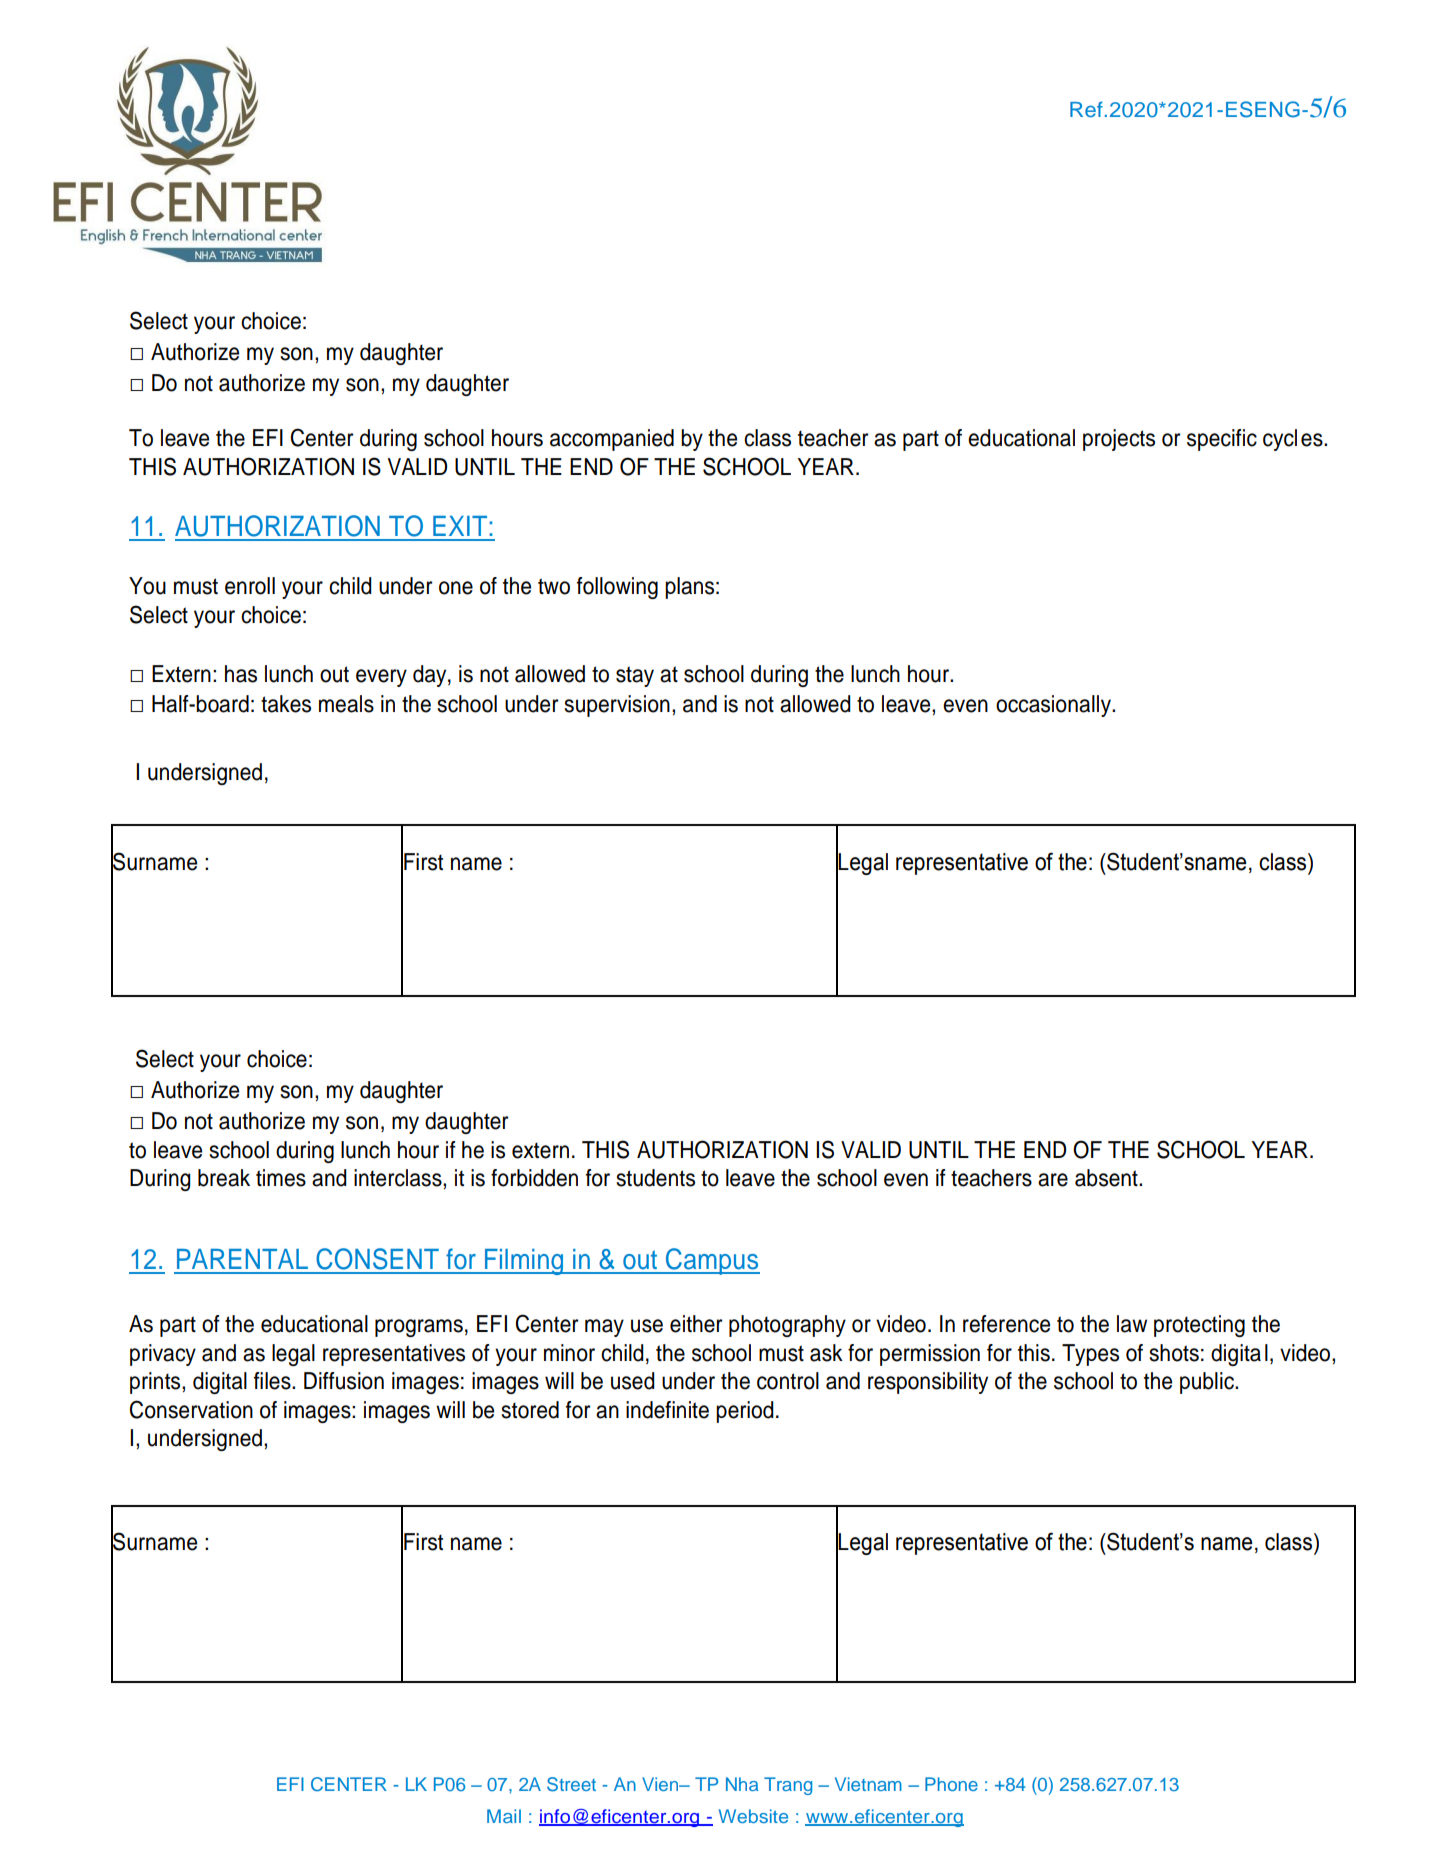  I want to click on forbidden, so click(534, 1178).
